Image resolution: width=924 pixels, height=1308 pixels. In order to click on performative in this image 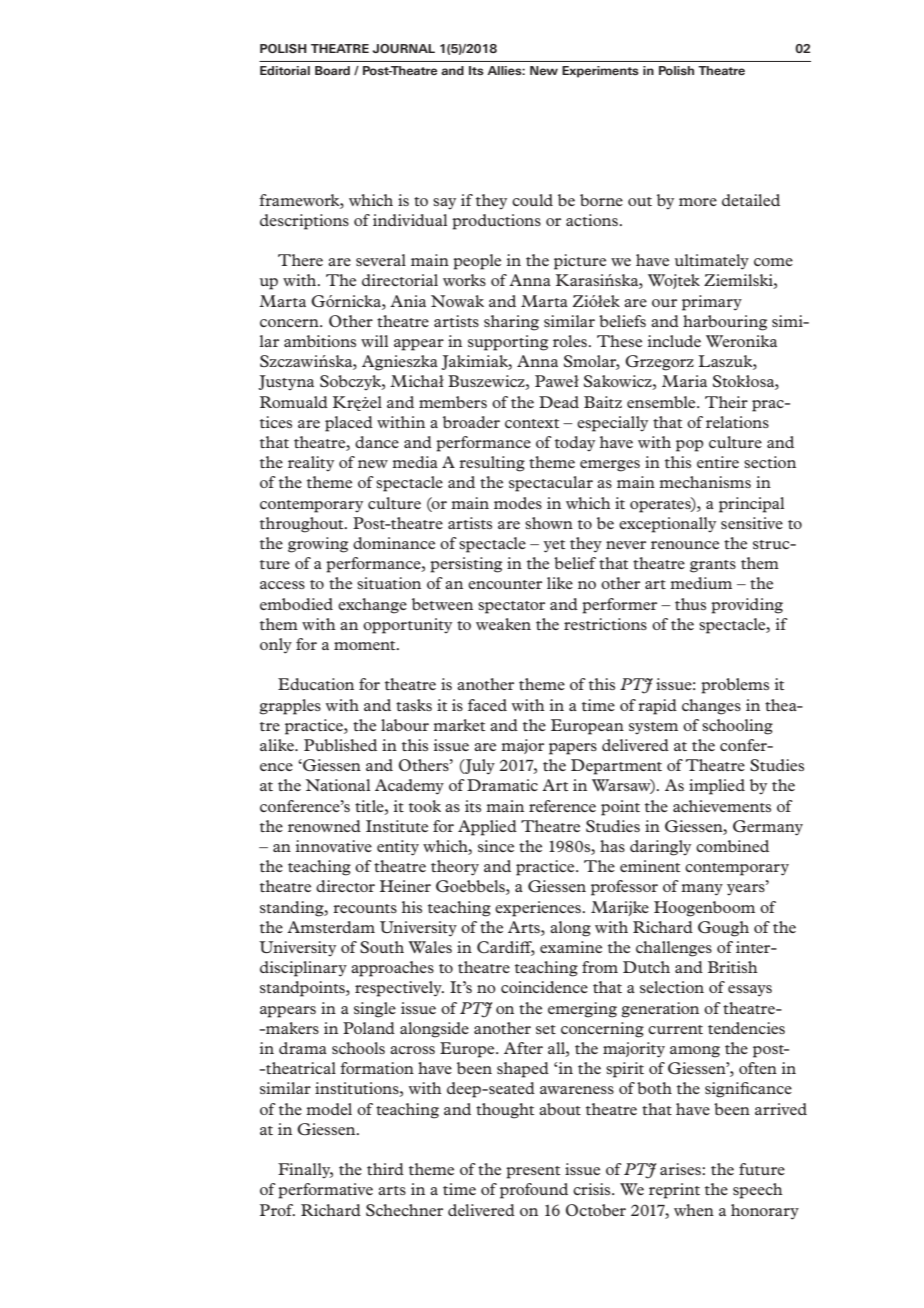, I will do `click(325, 1191)`.
